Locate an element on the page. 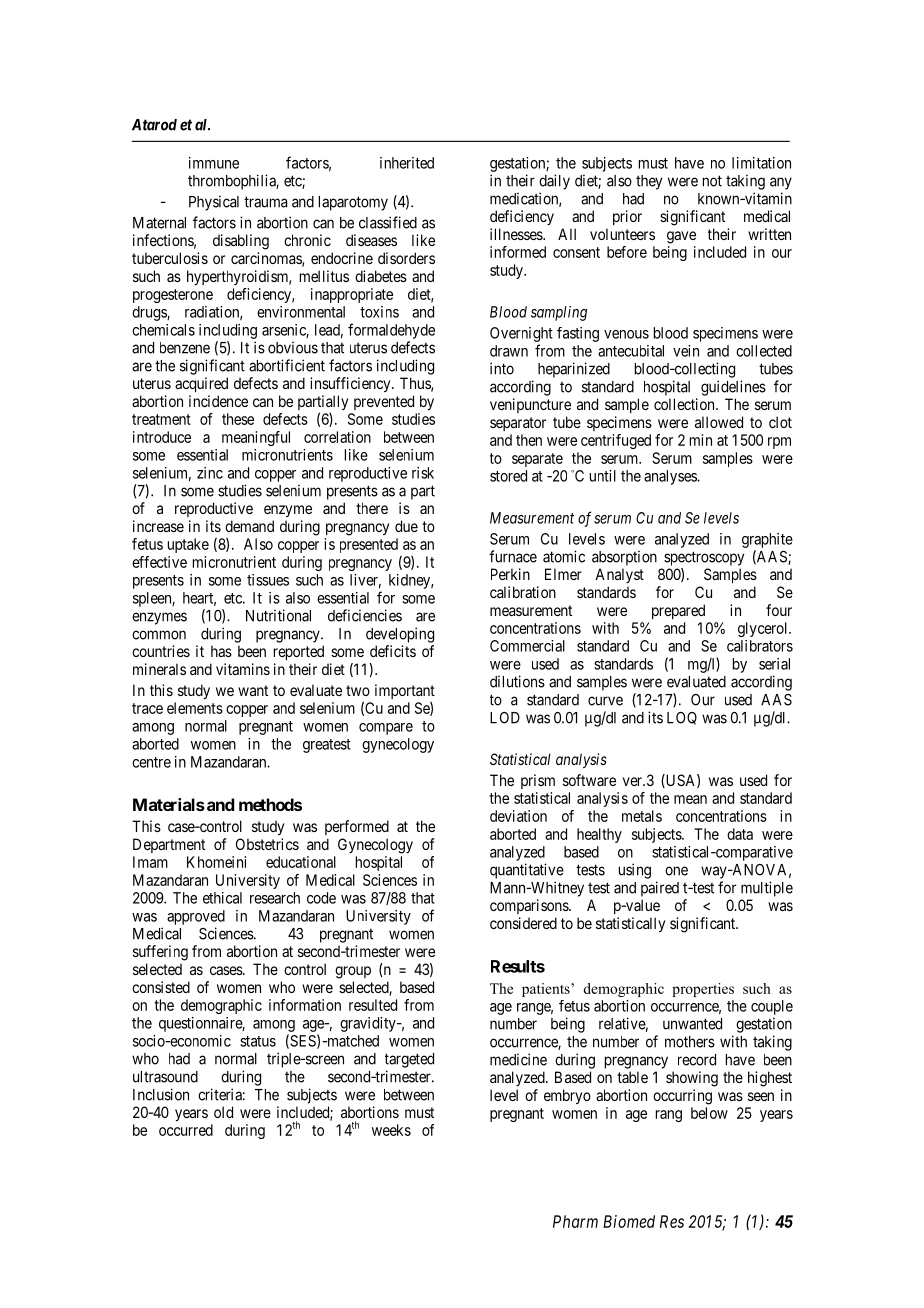 The height and width of the page is (1308, 924). Physical is located at coordinates (214, 203).
